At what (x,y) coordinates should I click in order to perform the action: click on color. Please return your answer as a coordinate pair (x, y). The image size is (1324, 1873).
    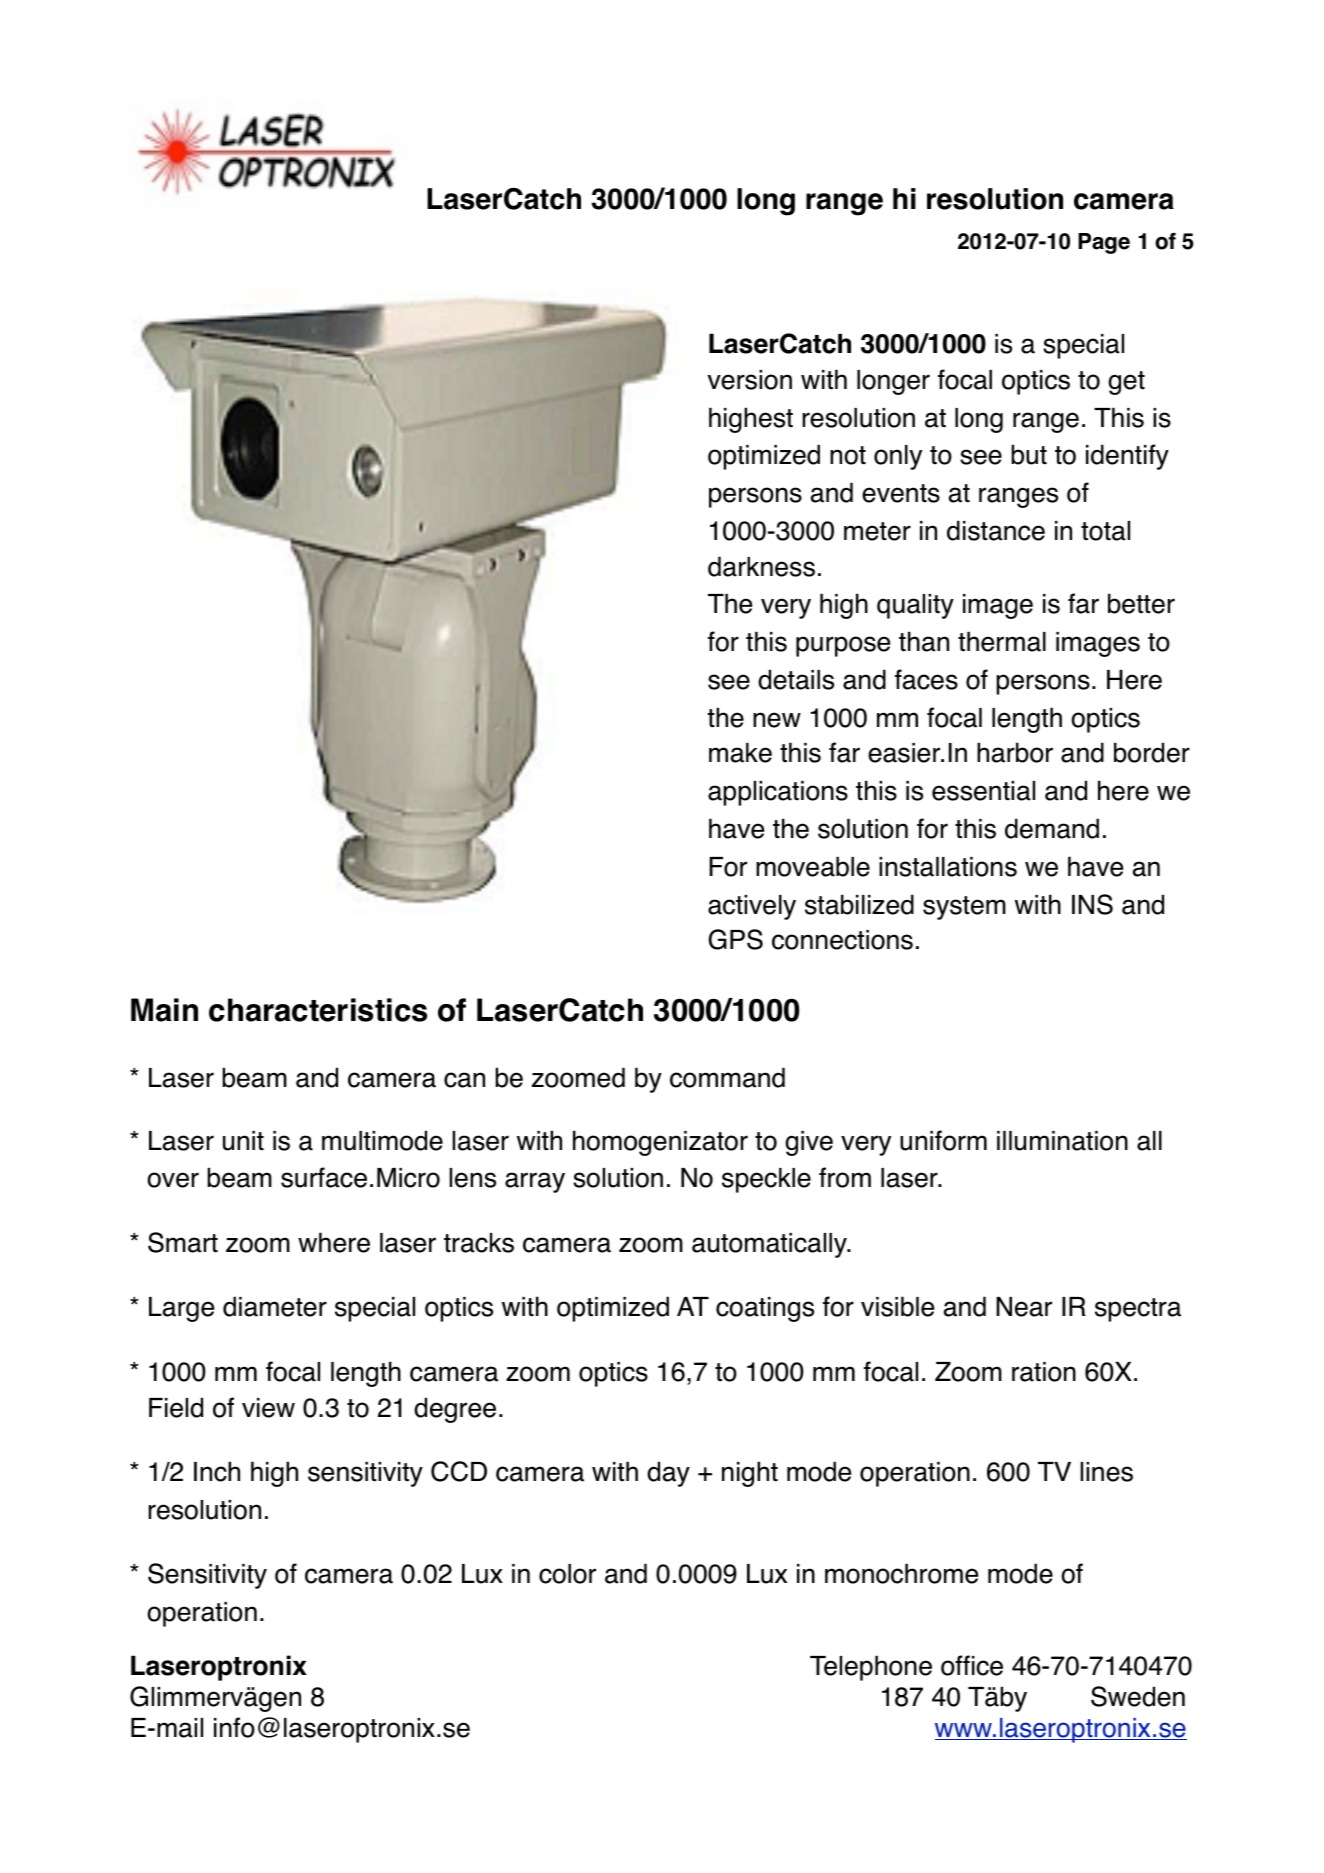
    Looking at the image, I should click on (567, 1574).
